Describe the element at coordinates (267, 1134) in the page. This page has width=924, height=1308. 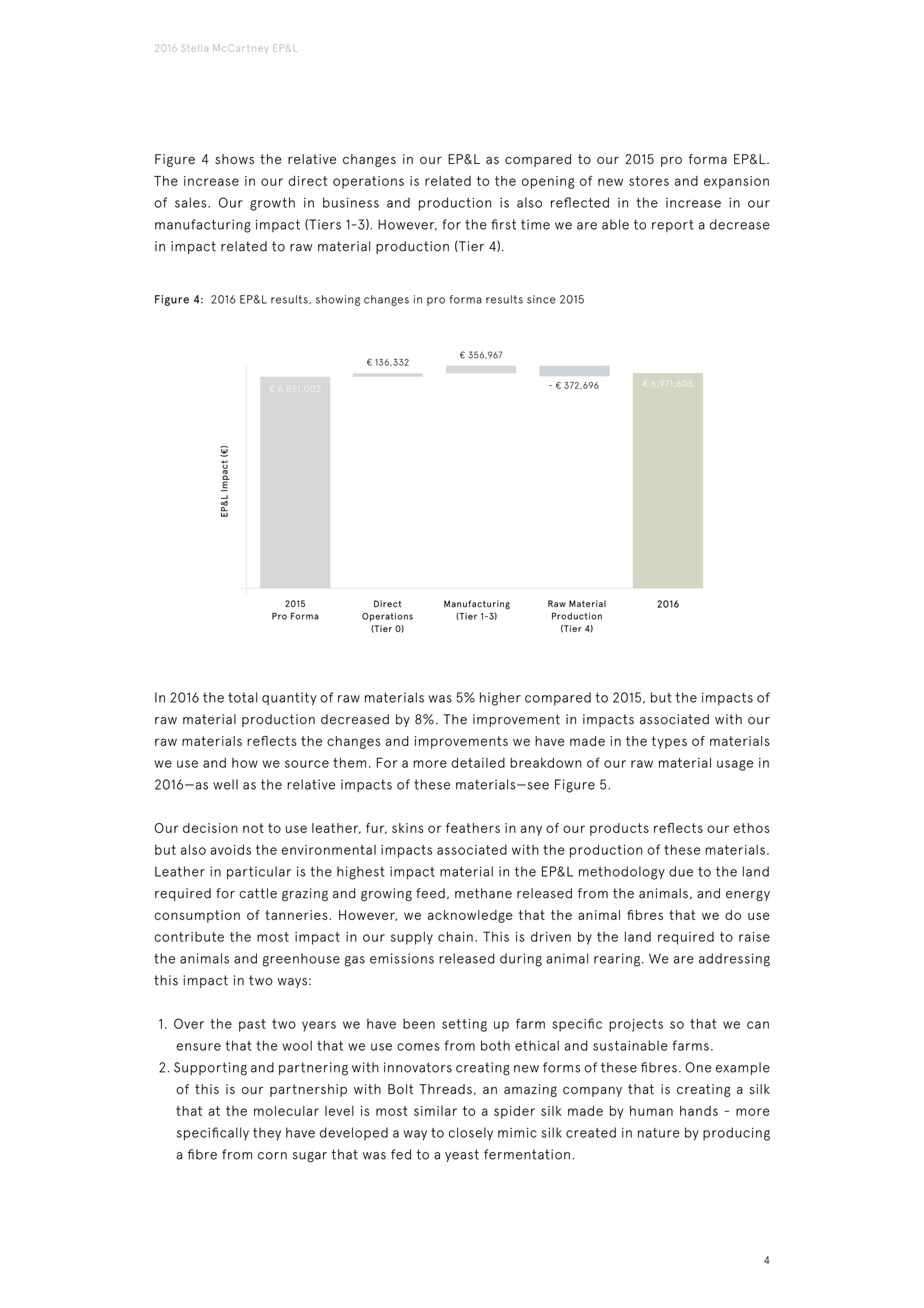
I see `they` at that location.
